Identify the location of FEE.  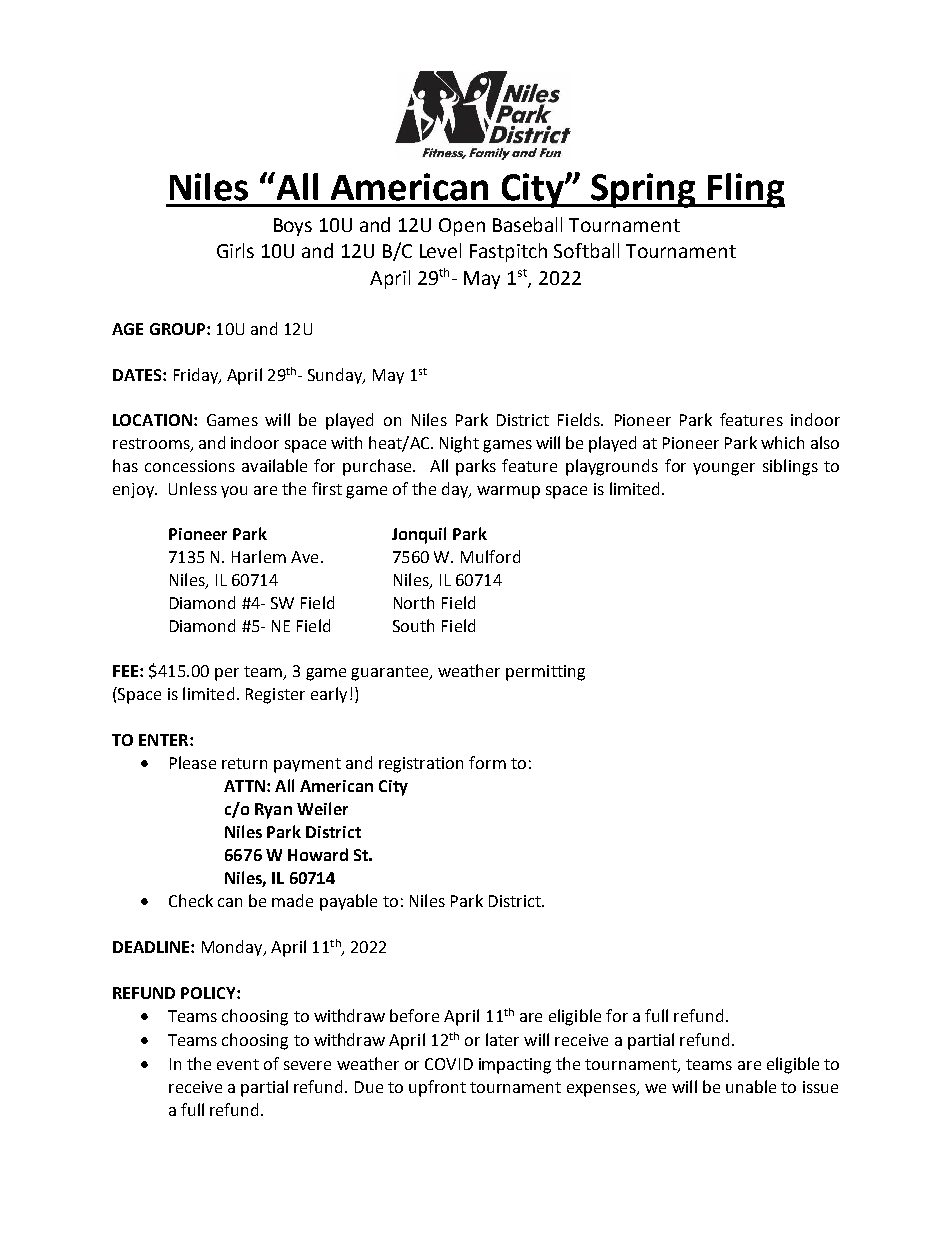
(125, 671).
